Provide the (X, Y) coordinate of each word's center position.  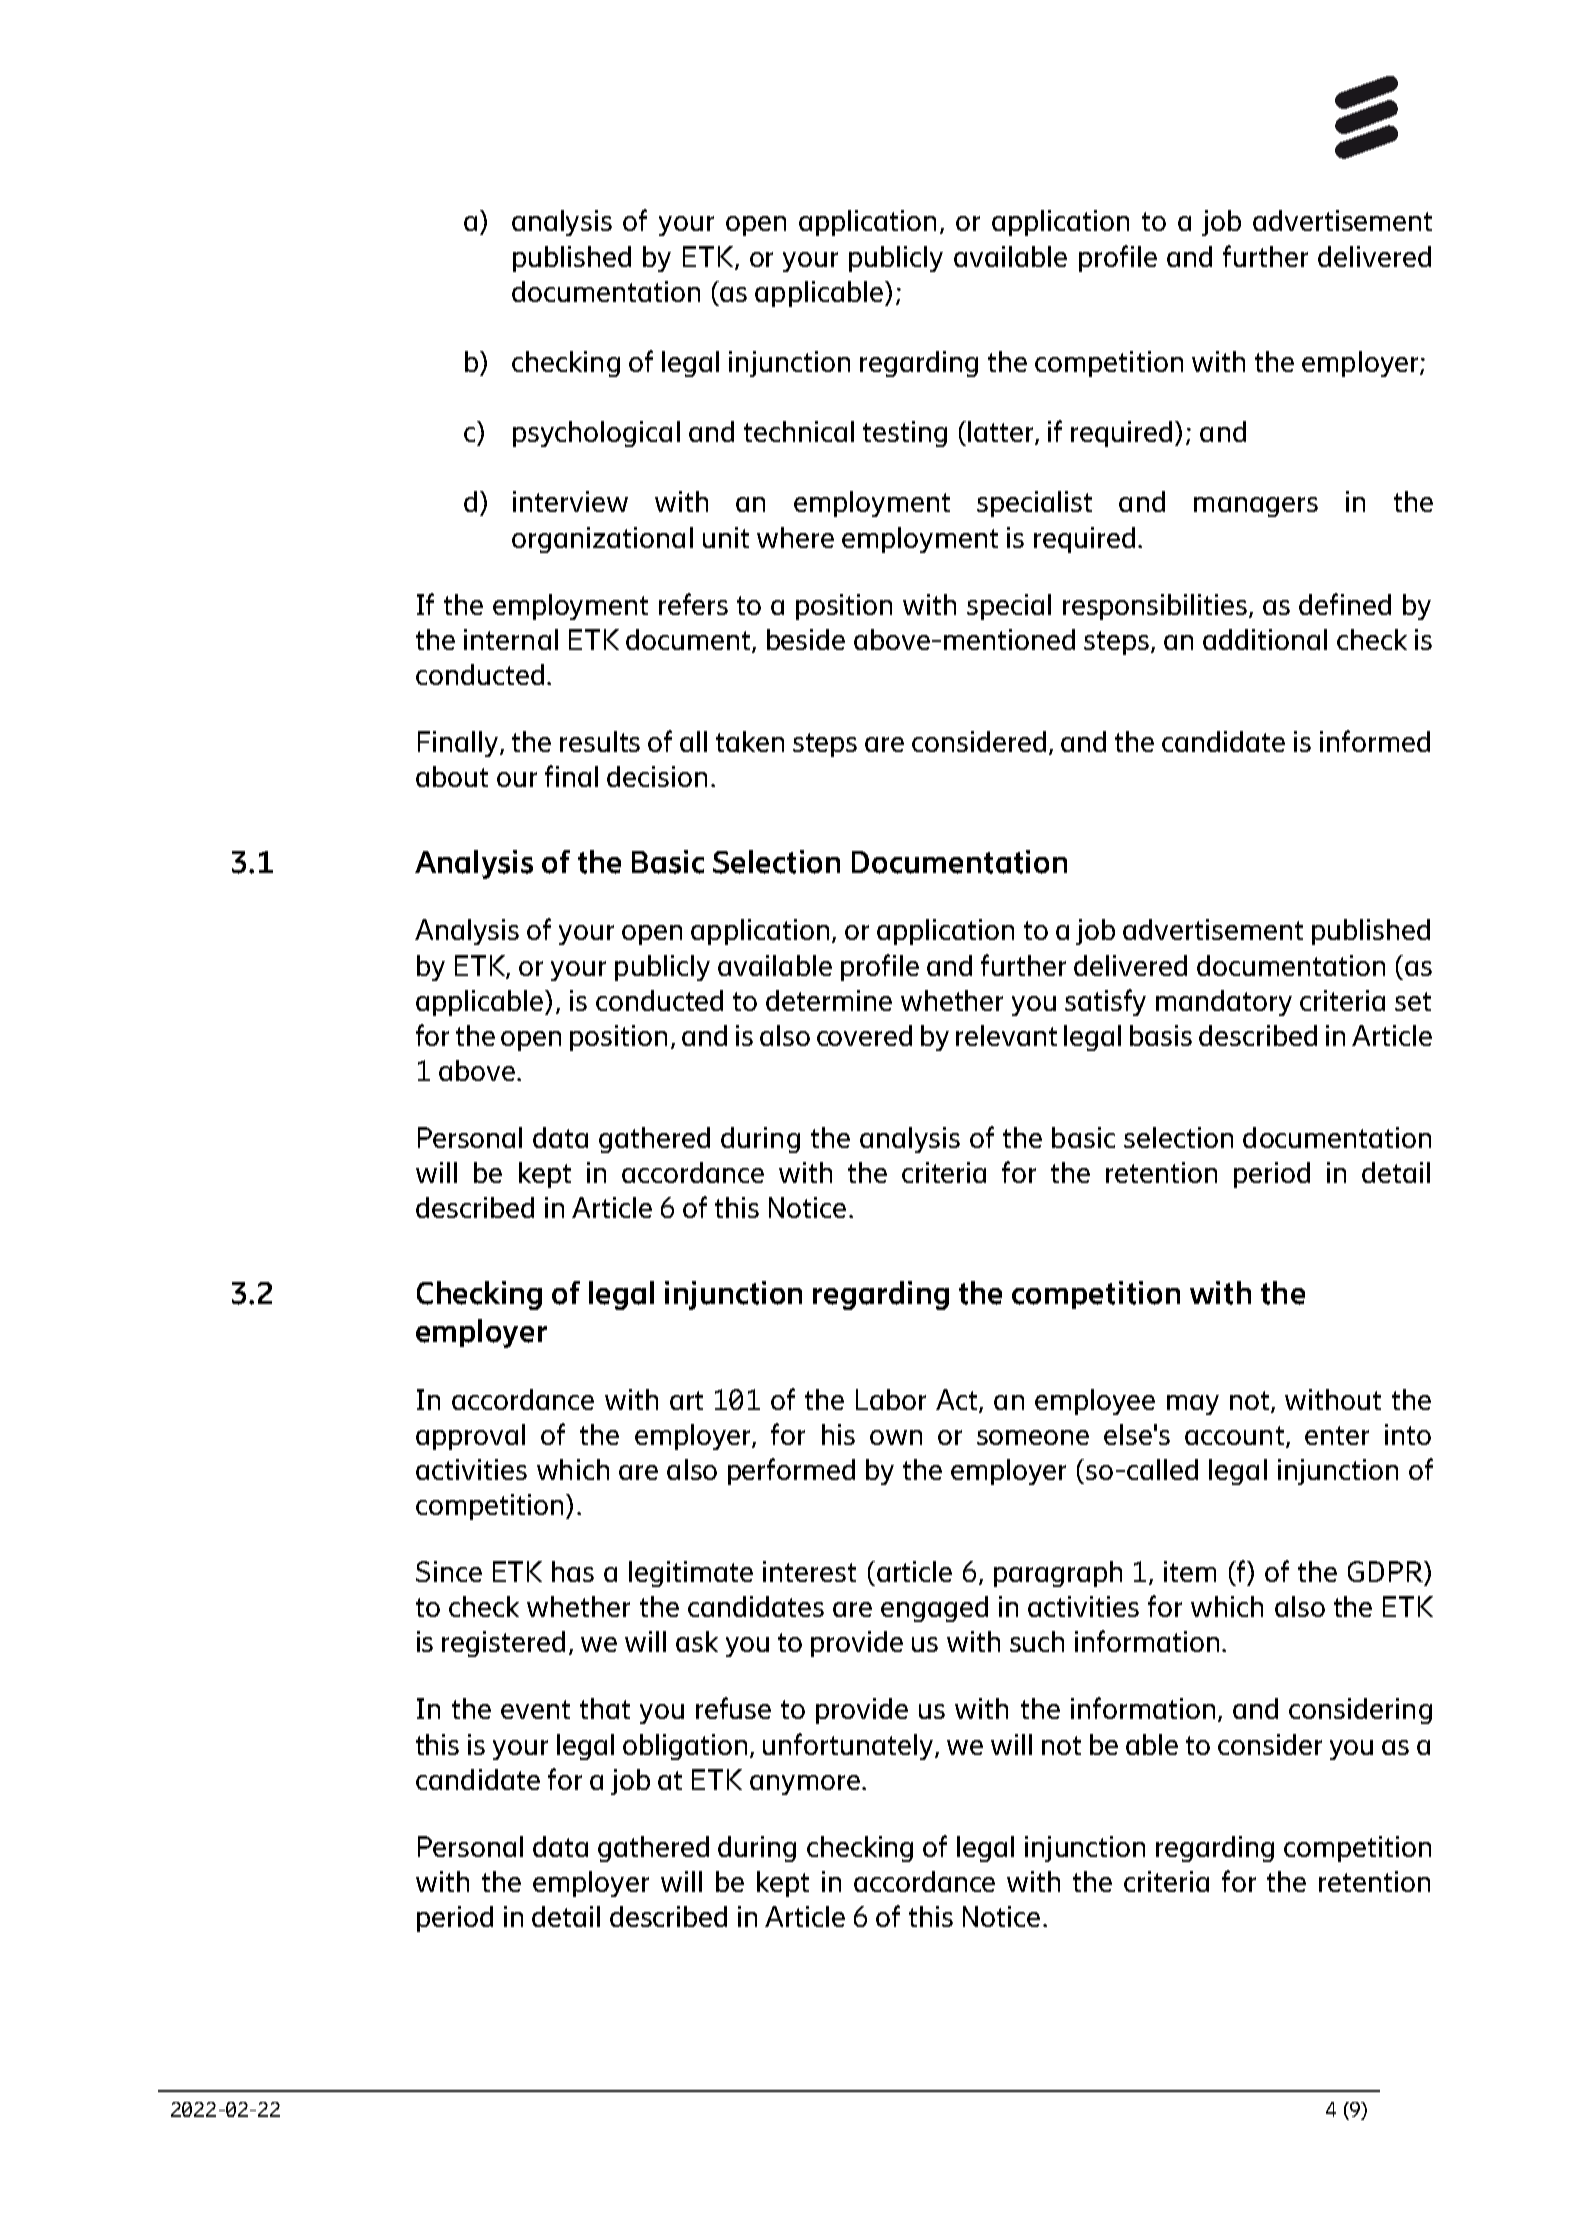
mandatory (1224, 1003)
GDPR (1386, 1571)
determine (829, 1000)
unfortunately (849, 1746)
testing (905, 434)
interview (570, 501)
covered (864, 1035)
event (535, 1709)
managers (1256, 507)
